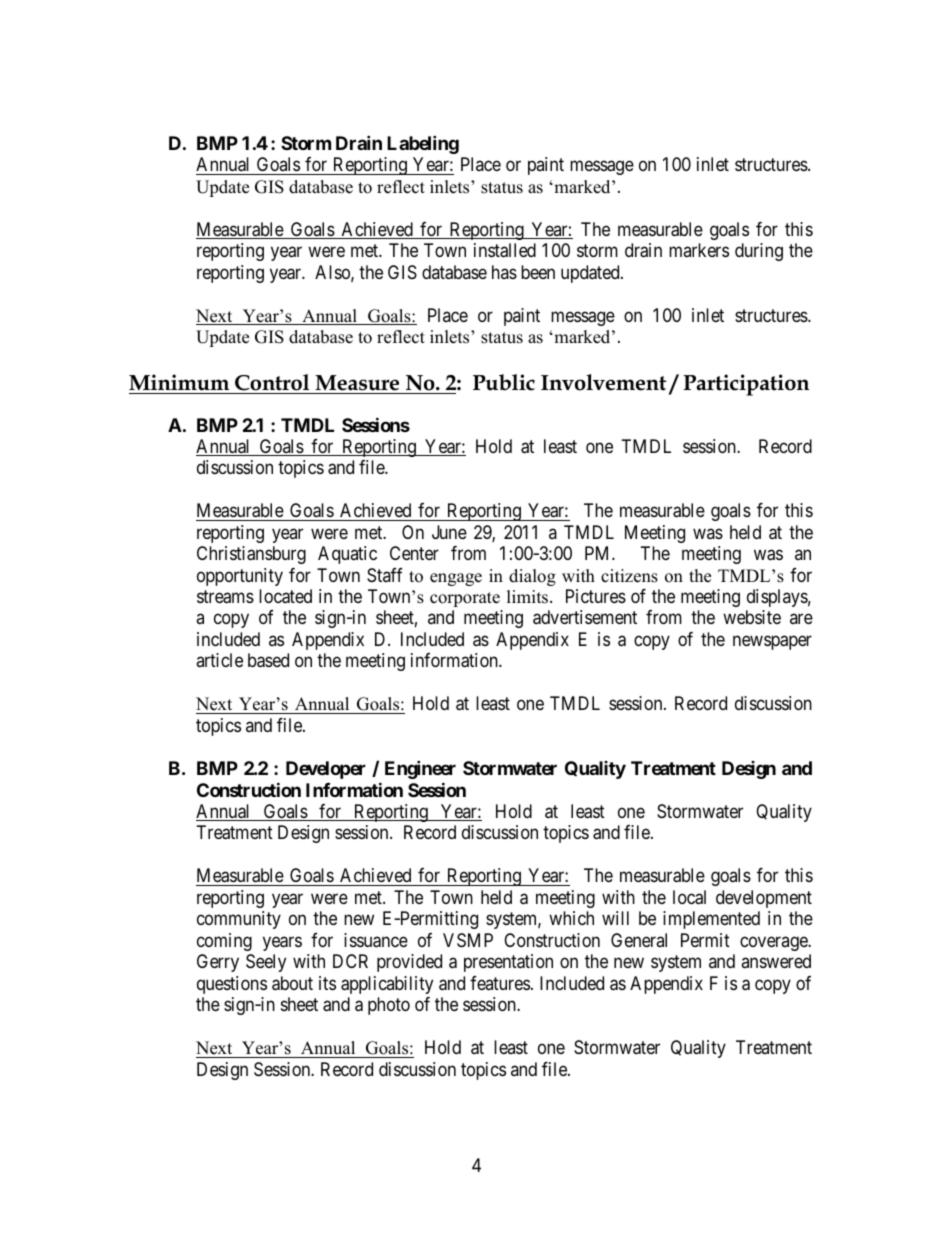 This image has width=952, height=1233. I want to click on coverage, so click(774, 943).
